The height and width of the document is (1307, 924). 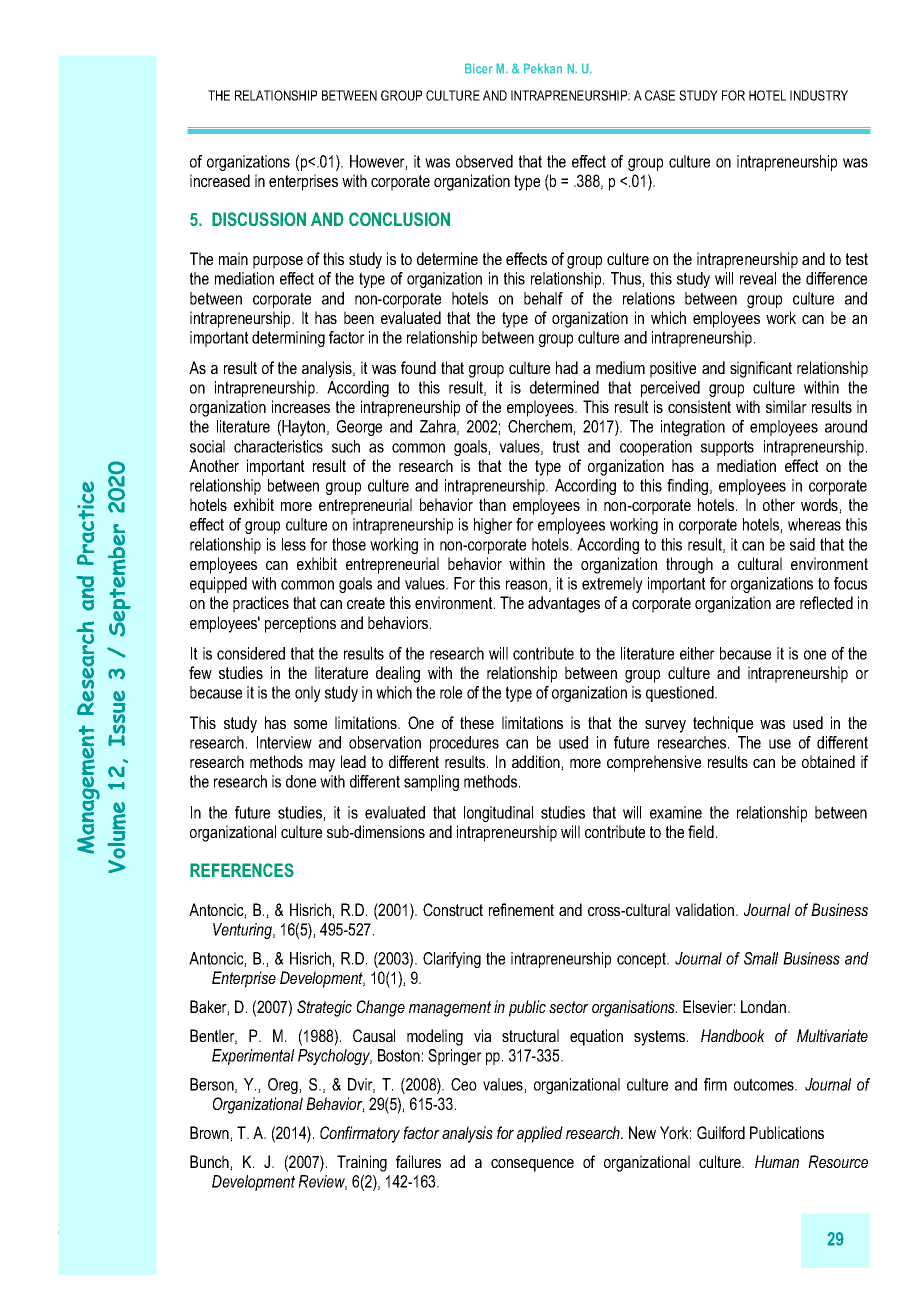 What do you see at coordinates (567, 367) in the document?
I see `had` at bounding box center [567, 367].
